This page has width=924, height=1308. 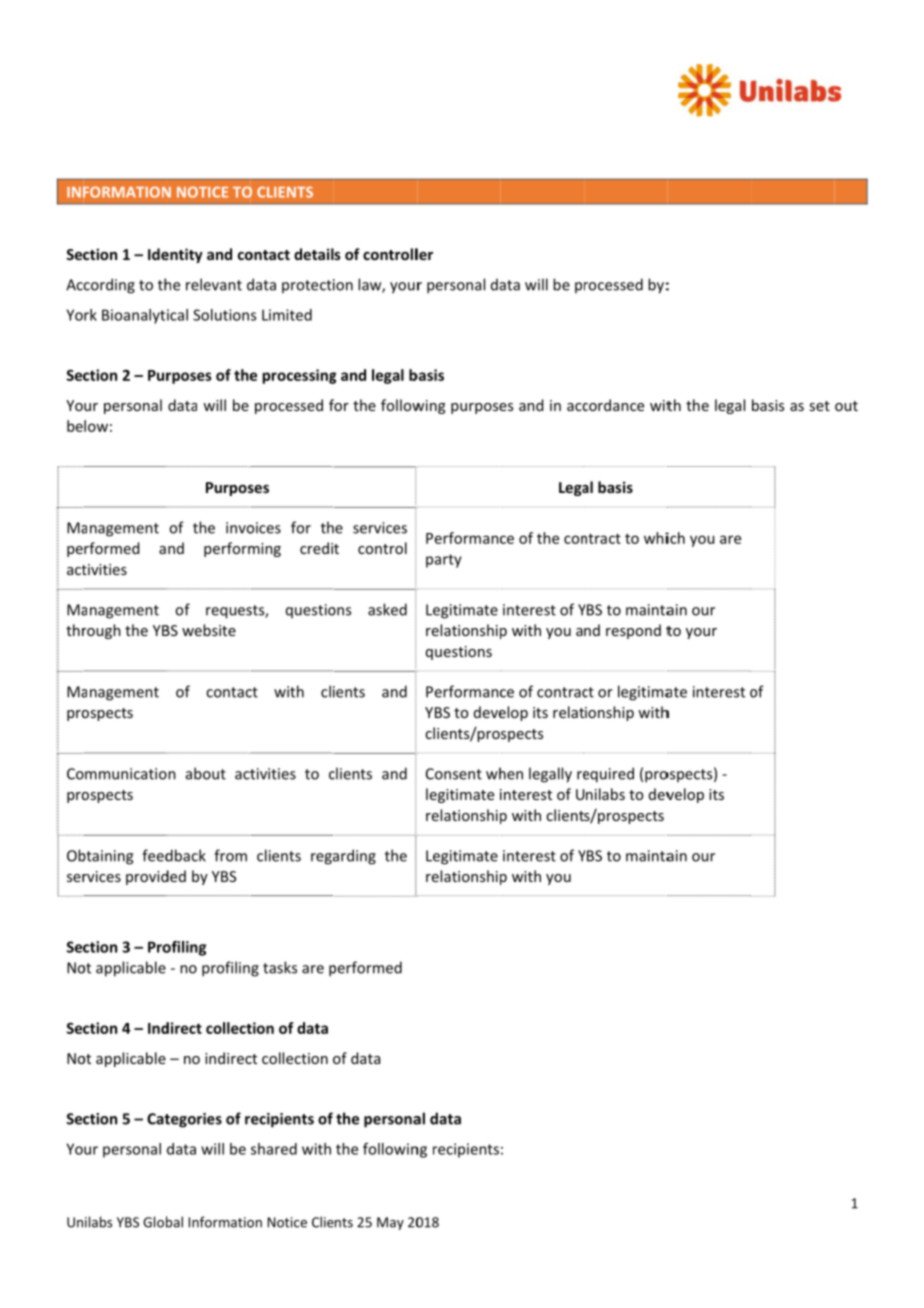 What do you see at coordinates (454, 774) in the page?
I see `Consent` at bounding box center [454, 774].
